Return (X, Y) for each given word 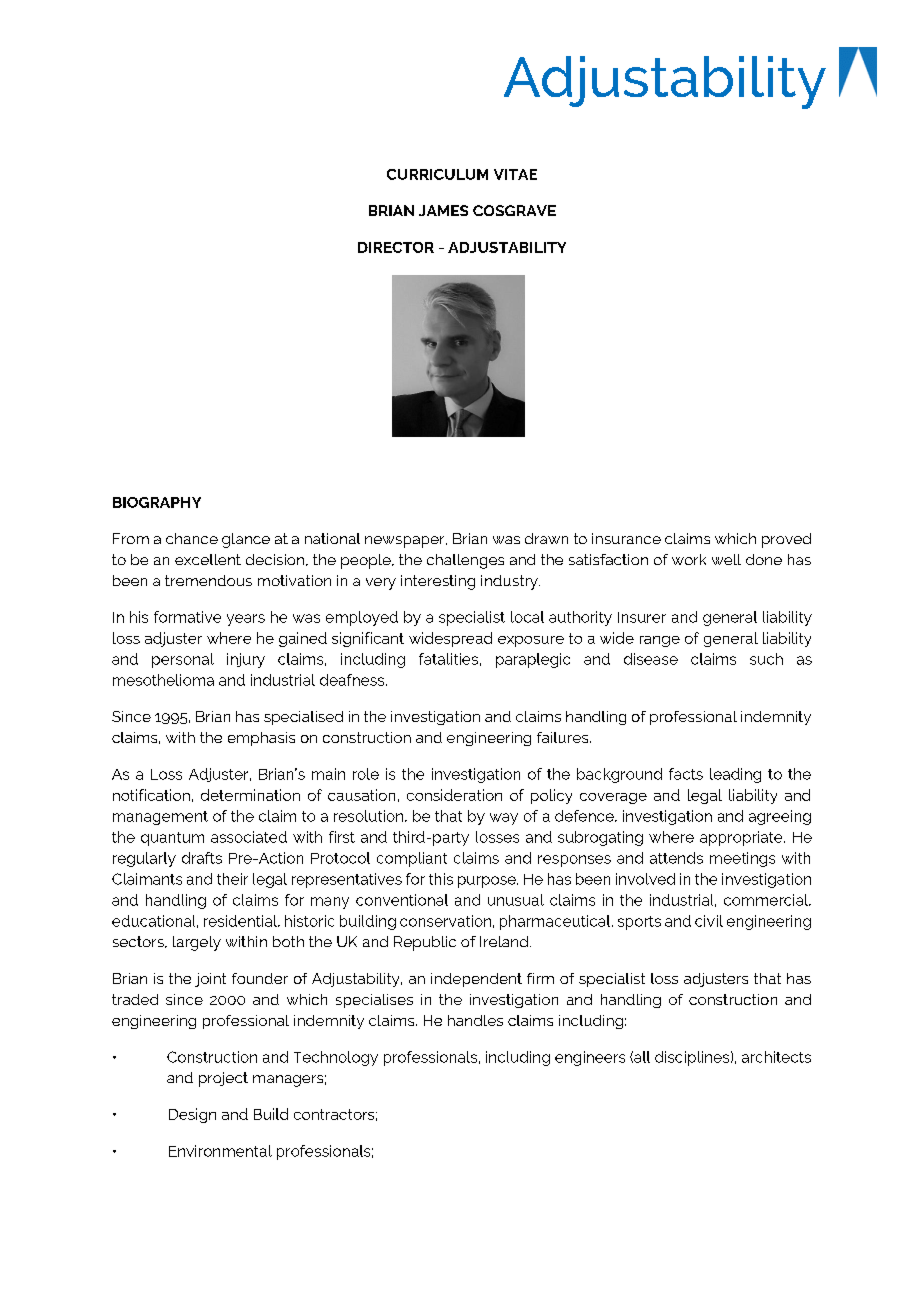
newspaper (406, 542)
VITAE (515, 174)
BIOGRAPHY (157, 502)
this (441, 879)
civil (709, 921)
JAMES (443, 210)
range (660, 641)
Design (192, 1115)
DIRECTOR (396, 247)
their (232, 879)
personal (183, 660)
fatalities (448, 659)
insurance (626, 538)
